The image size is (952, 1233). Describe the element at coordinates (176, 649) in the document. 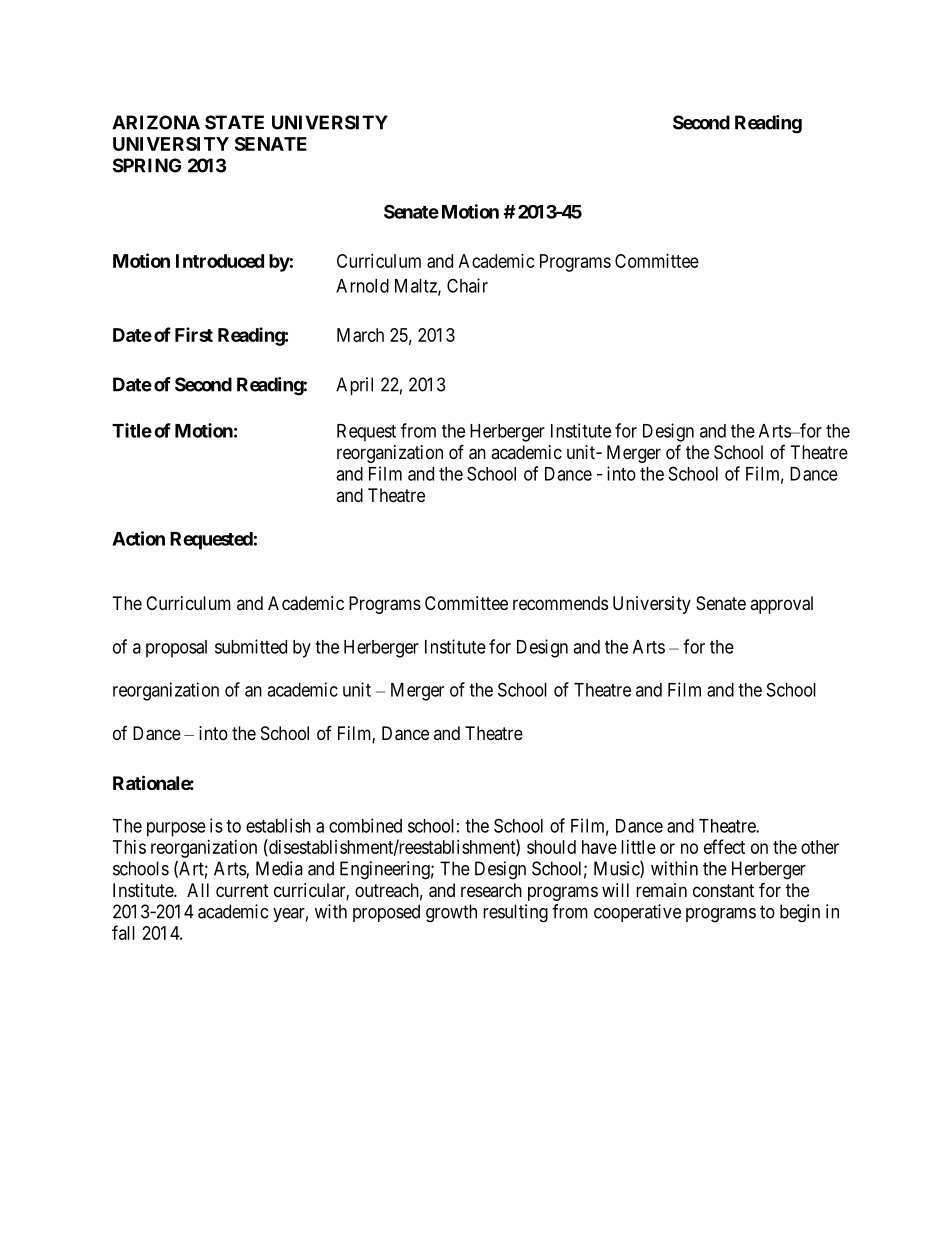

I see `proposal` at that location.
